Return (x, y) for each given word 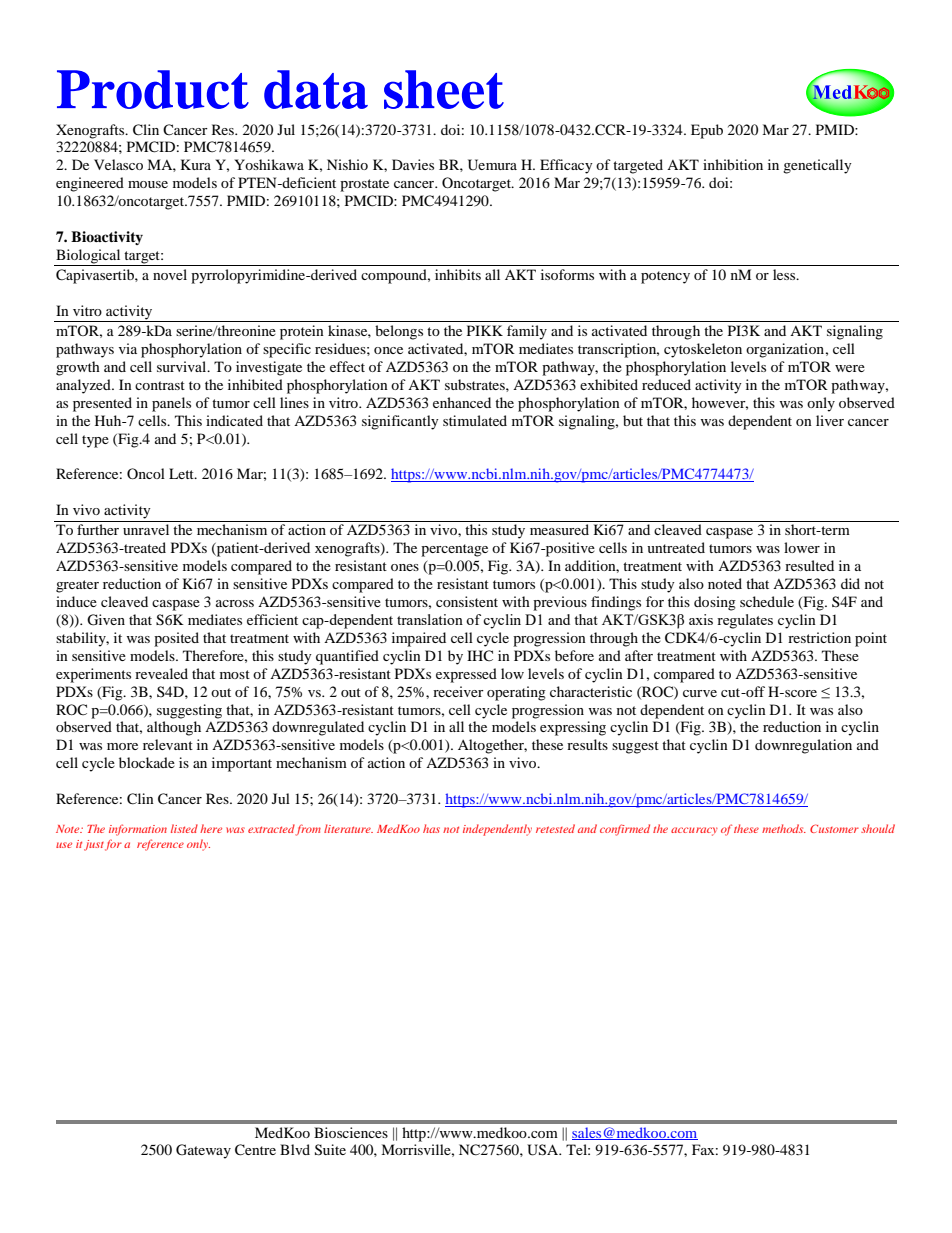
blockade (147, 762)
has (431, 828)
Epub (707, 131)
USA (543, 1150)
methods (784, 828)
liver (830, 420)
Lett (182, 473)
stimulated (475, 420)
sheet (444, 89)
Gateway (203, 1151)
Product (153, 89)
